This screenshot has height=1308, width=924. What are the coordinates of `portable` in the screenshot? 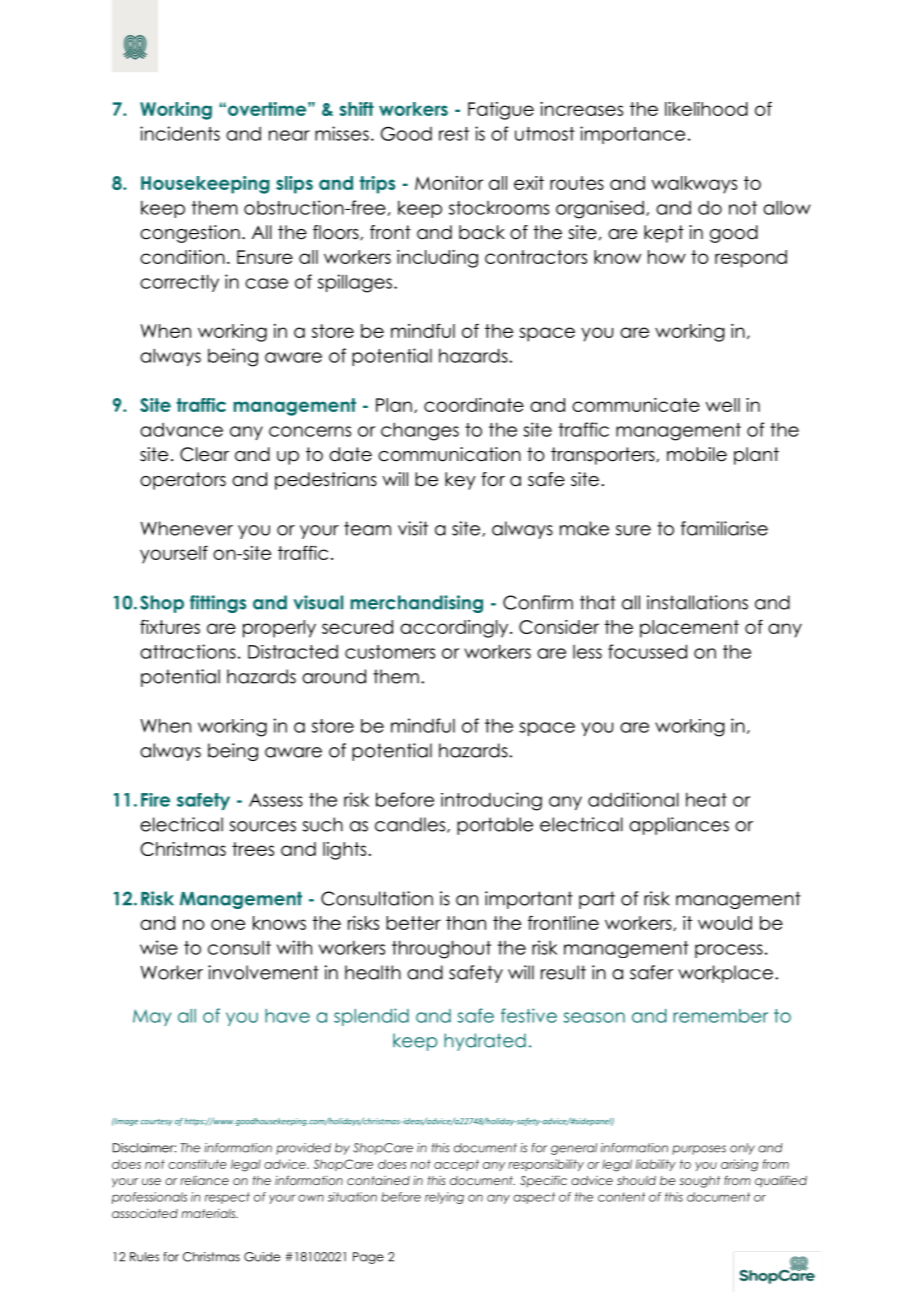 It's located at (495, 826).
